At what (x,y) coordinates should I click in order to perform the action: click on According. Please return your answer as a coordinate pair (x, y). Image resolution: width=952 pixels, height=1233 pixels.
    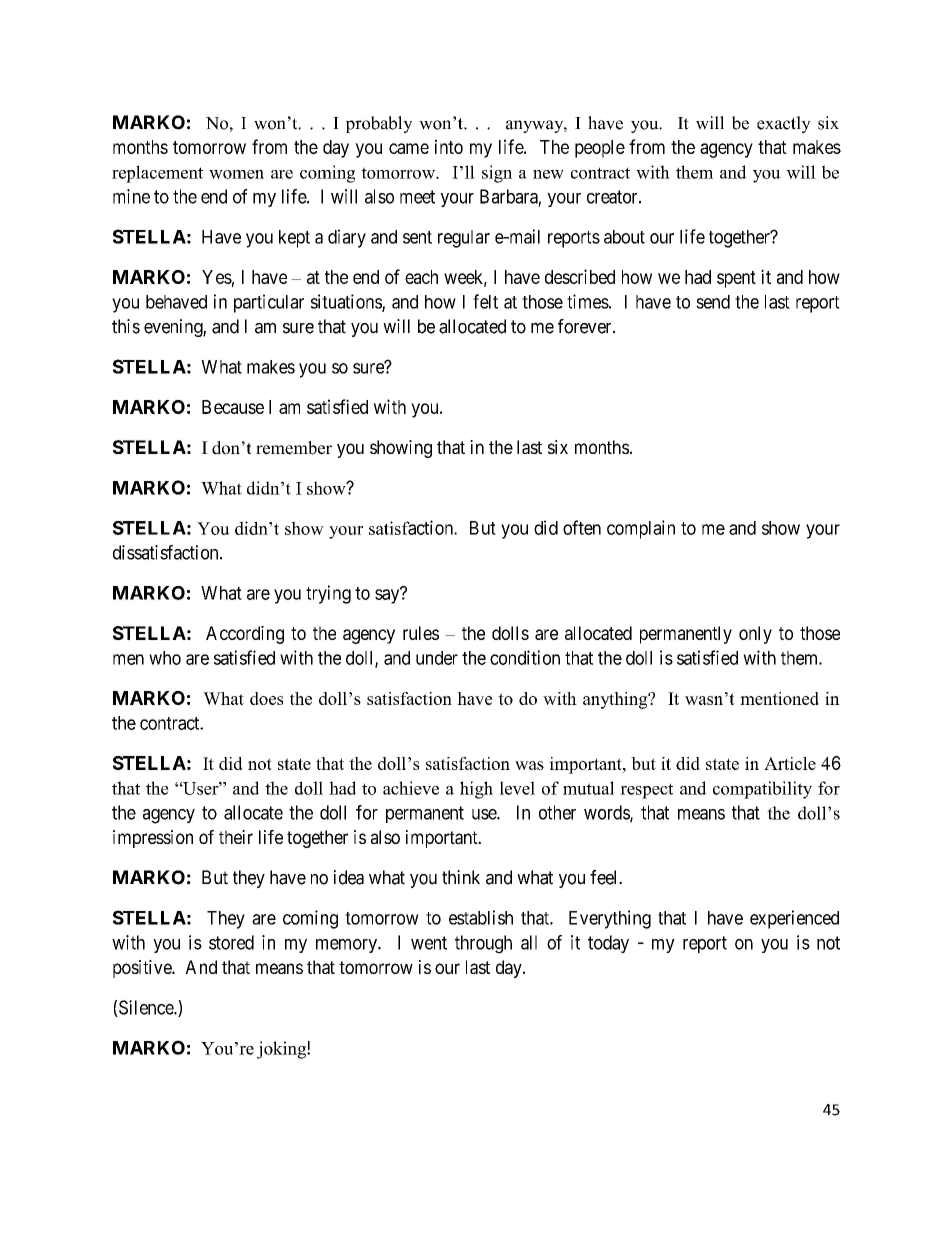
    Looking at the image, I should click on (245, 635).
